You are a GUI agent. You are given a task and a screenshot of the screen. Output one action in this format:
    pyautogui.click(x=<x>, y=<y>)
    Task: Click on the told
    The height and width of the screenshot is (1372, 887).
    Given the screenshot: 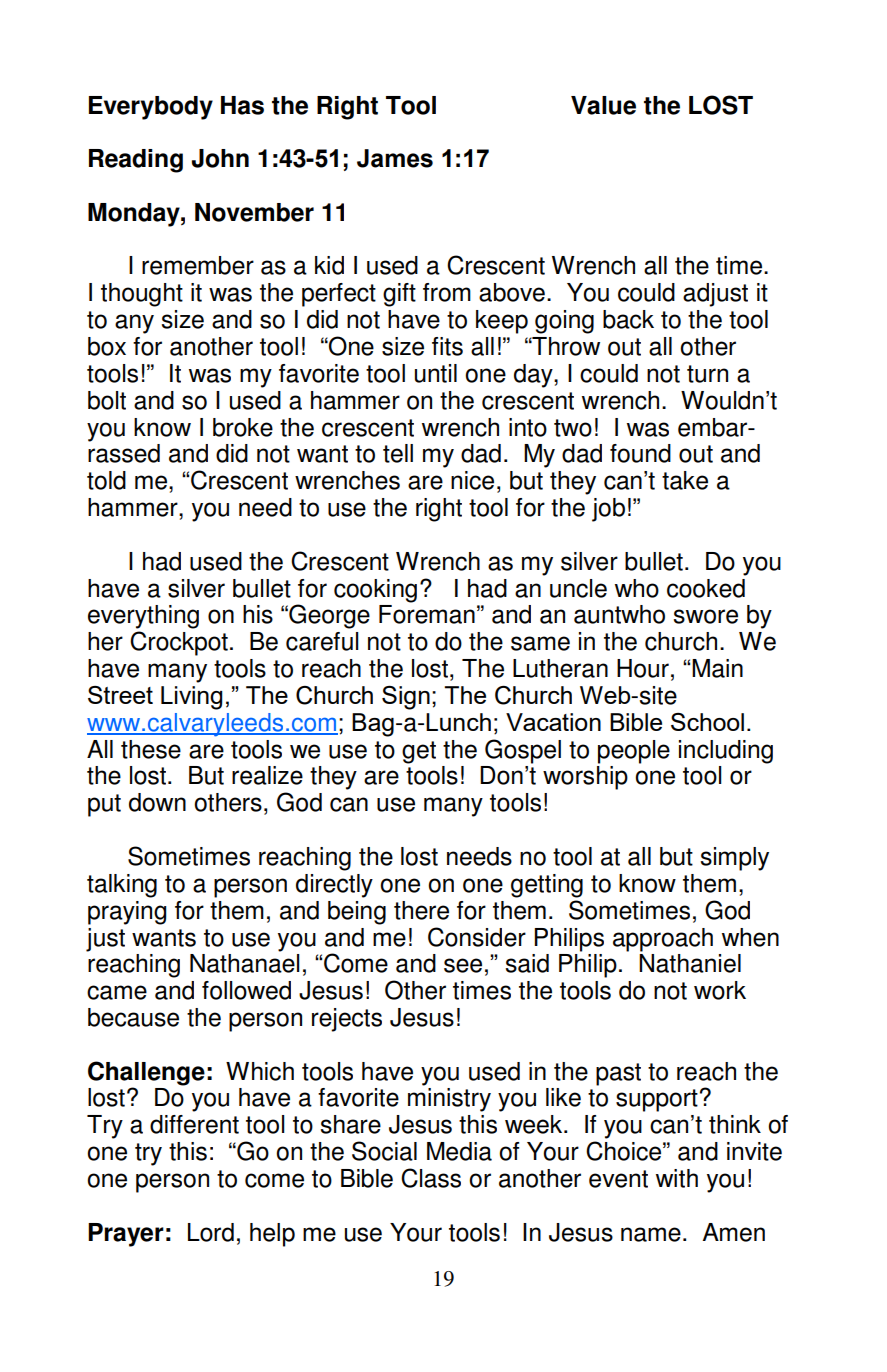 What is the action you would take?
    pyautogui.click(x=106, y=480)
